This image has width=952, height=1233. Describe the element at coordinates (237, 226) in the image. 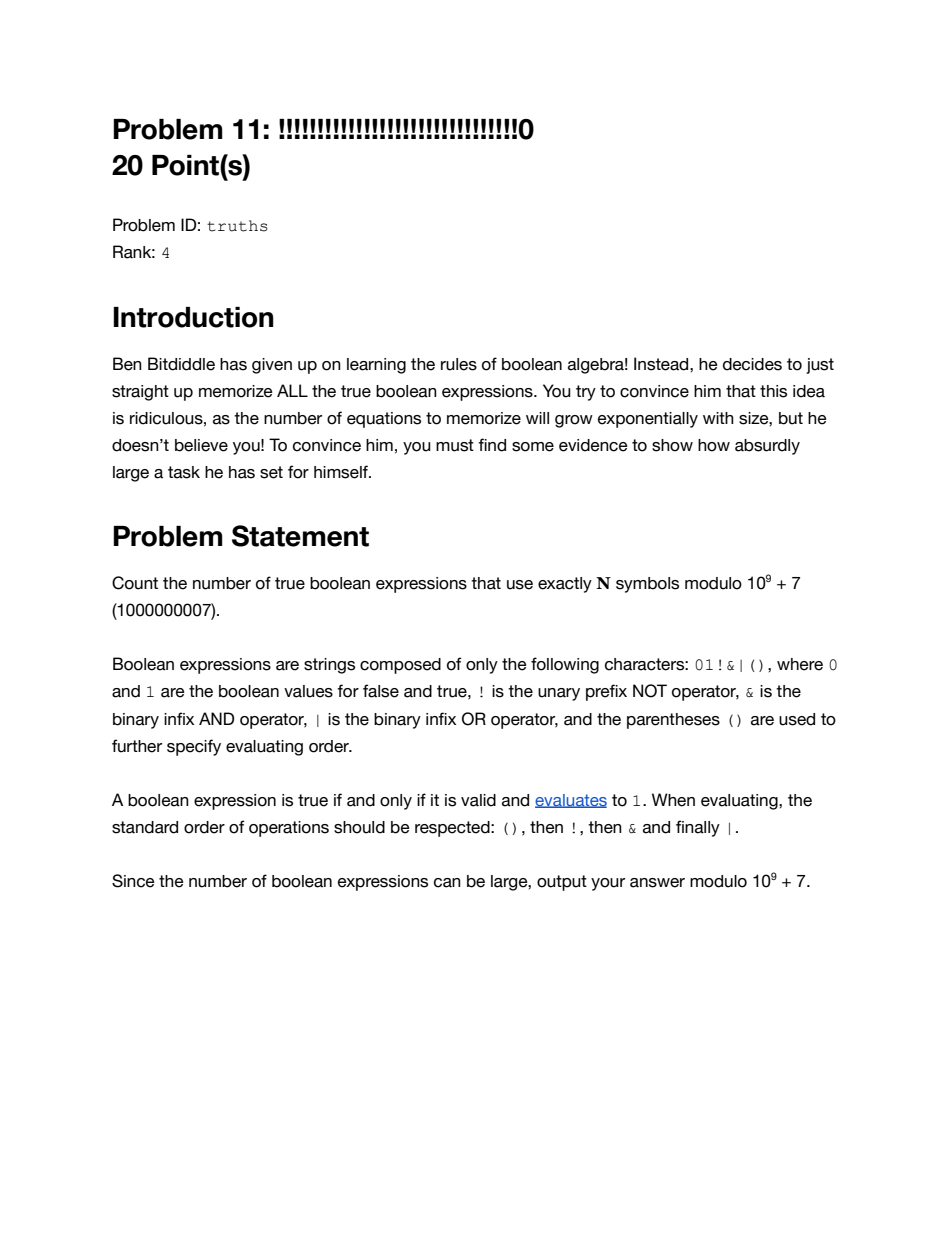

I see `truths` at that location.
